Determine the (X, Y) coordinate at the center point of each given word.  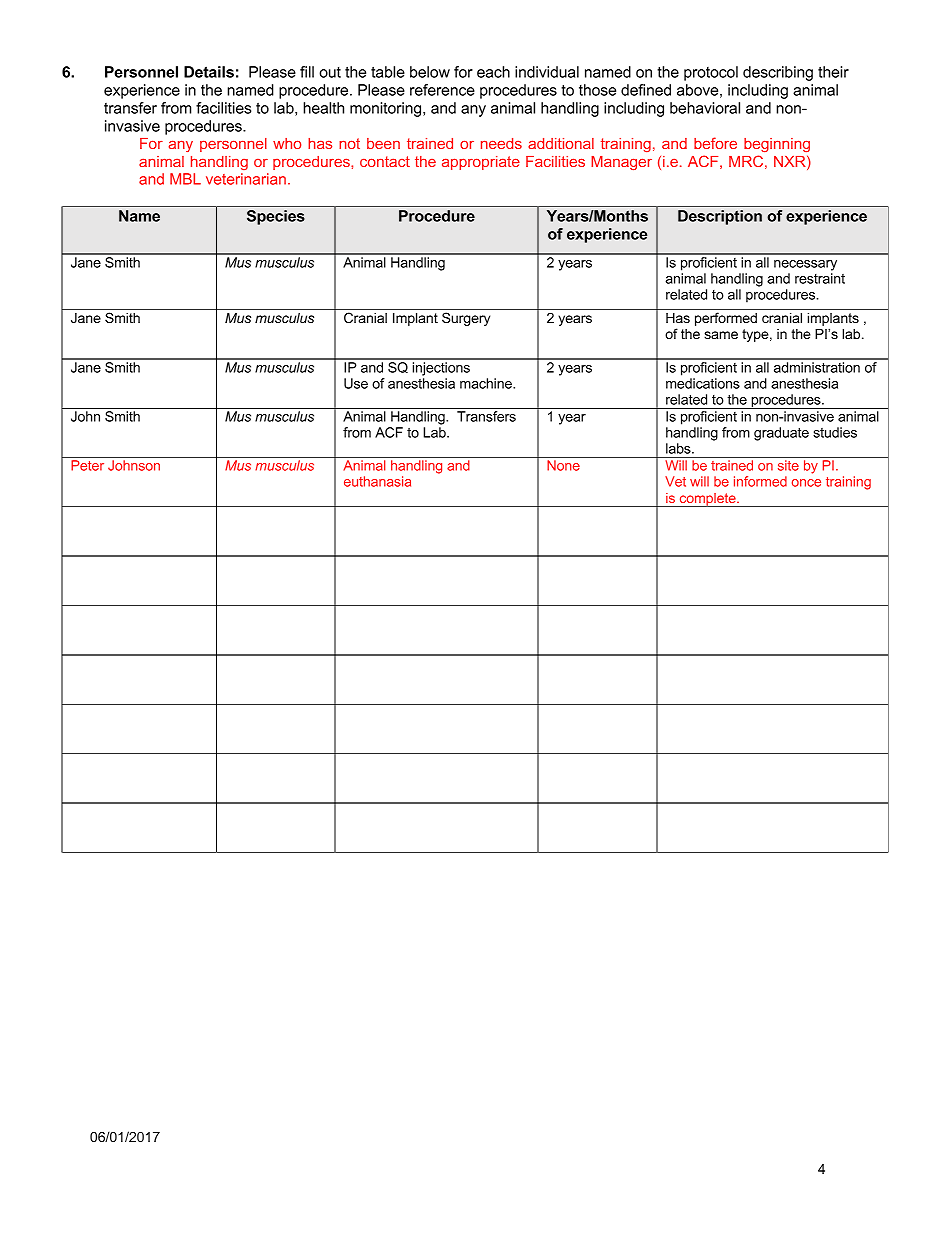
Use (356, 383)
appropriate (481, 163)
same (721, 335)
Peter (87, 465)
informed (760, 481)
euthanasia (377, 481)
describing (778, 73)
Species (276, 217)
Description (720, 217)
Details (209, 72)
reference (442, 90)
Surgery (466, 319)
